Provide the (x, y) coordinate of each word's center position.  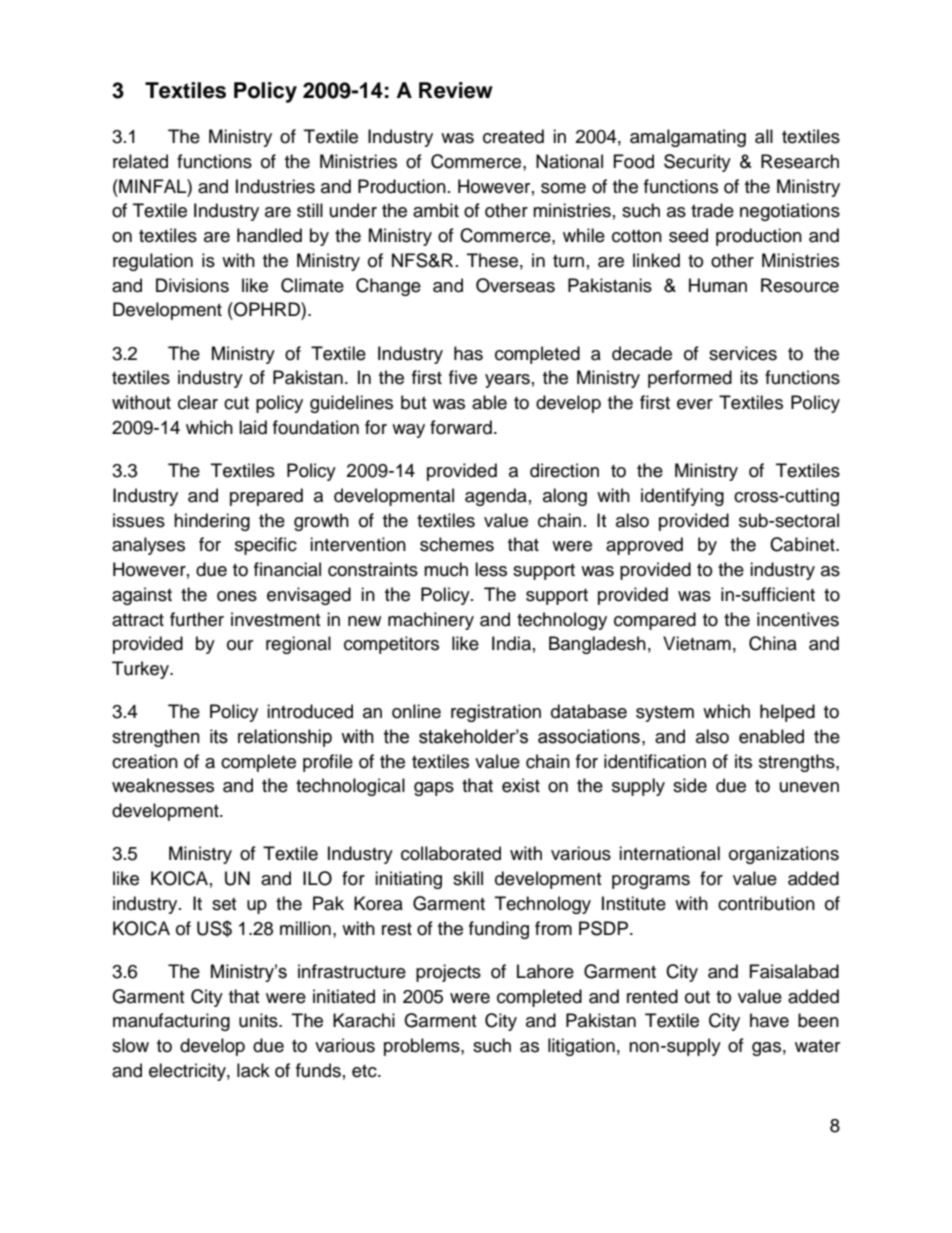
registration (496, 713)
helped (787, 713)
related (140, 161)
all (764, 136)
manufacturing (171, 1022)
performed (690, 379)
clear (198, 402)
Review (456, 90)
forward (461, 427)
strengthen (156, 738)
